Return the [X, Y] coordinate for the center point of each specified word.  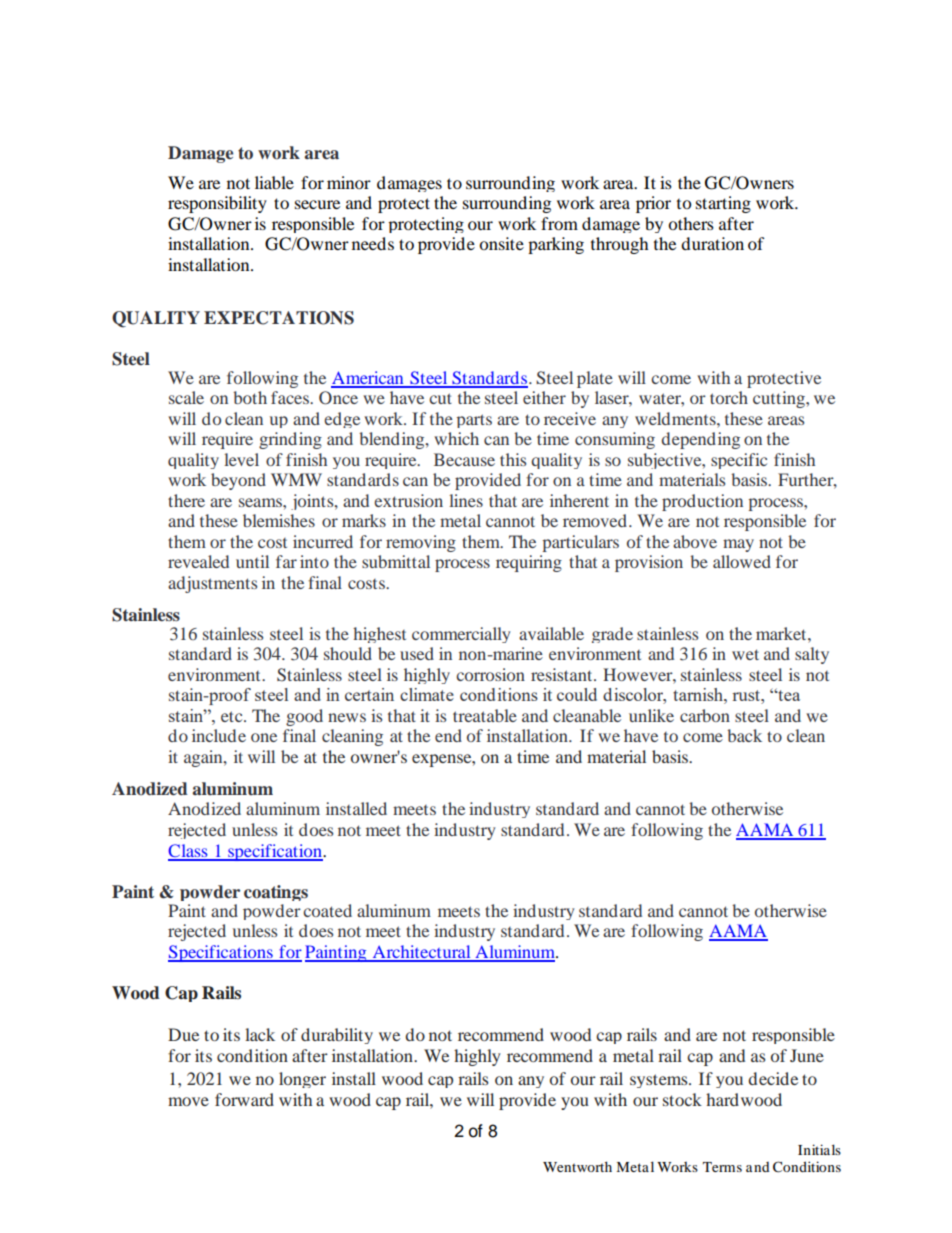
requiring [529, 563]
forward [244, 1099]
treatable [485, 715]
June [807, 1055]
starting [723, 204]
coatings [276, 893]
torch [729, 397]
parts [474, 421]
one [264, 737]
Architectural [421, 953]
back [744, 735]
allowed [742, 561]
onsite [501, 243]
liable [274, 182]
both [250, 397]
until [252, 561]
